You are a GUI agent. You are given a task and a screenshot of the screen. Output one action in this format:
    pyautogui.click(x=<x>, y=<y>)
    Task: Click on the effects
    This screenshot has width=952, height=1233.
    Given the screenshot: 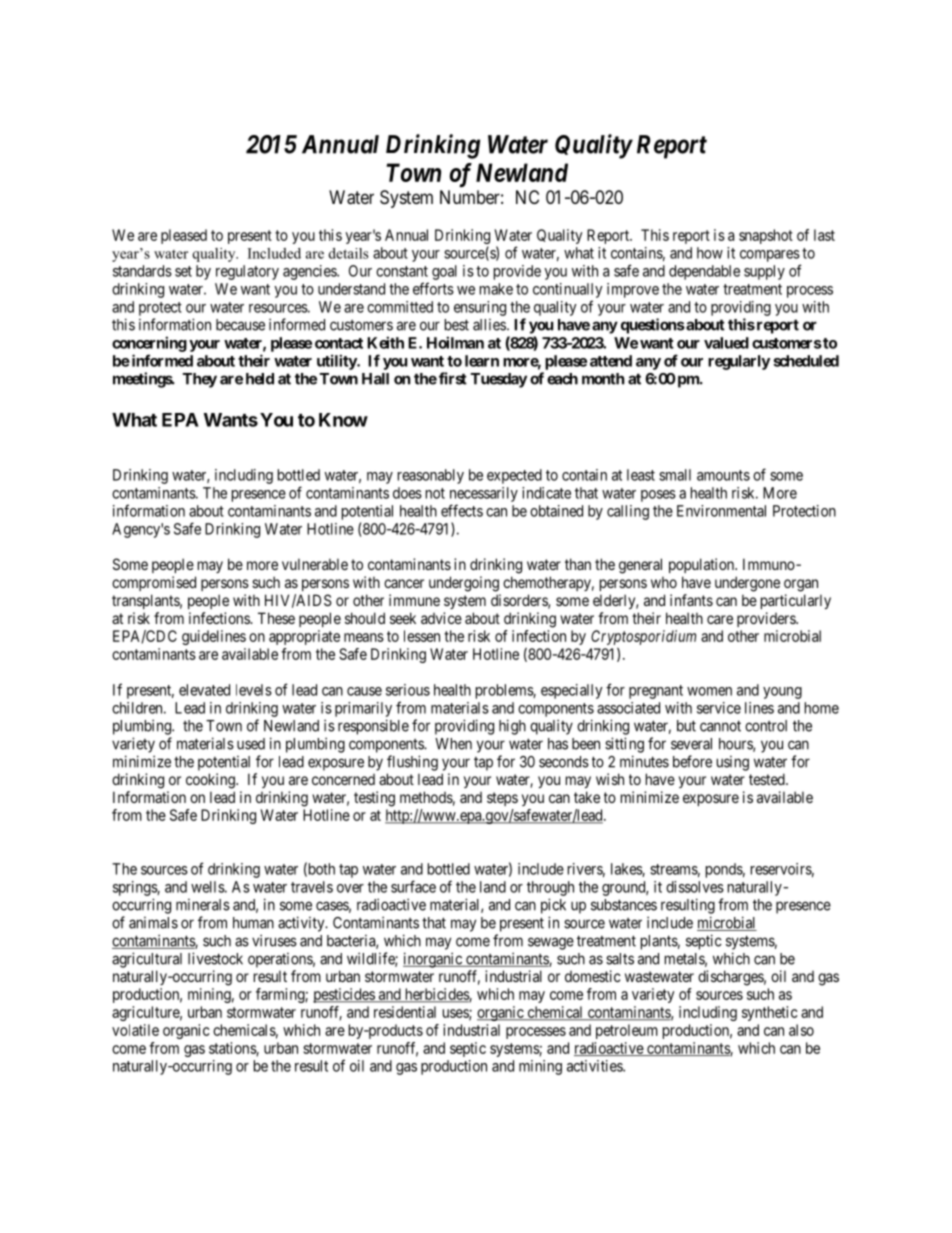 What is the action you would take?
    pyautogui.click(x=462, y=510)
